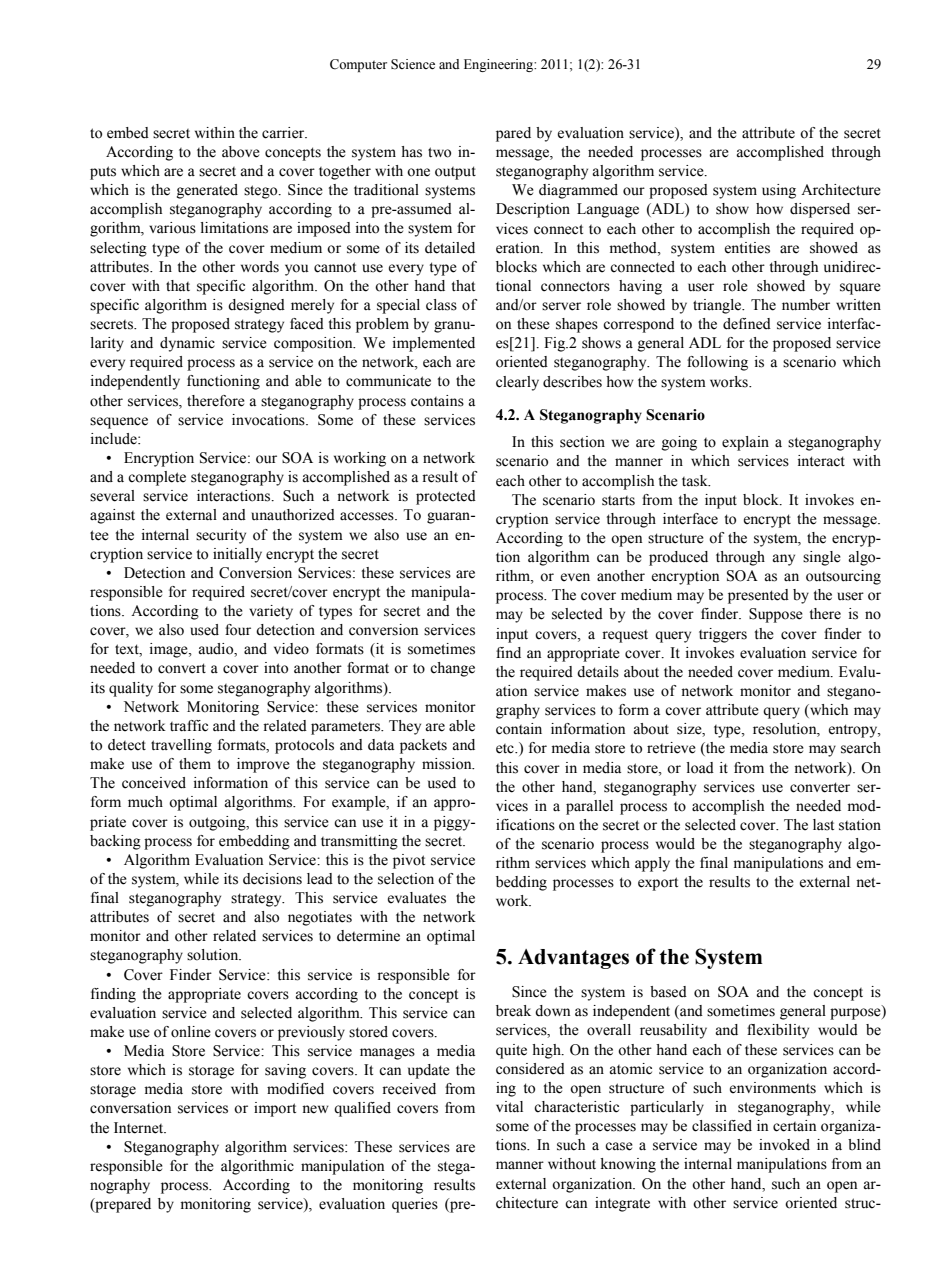 The height and width of the image is (1288, 949). What do you see at coordinates (413, 64) in the image?
I see `Science` at bounding box center [413, 64].
